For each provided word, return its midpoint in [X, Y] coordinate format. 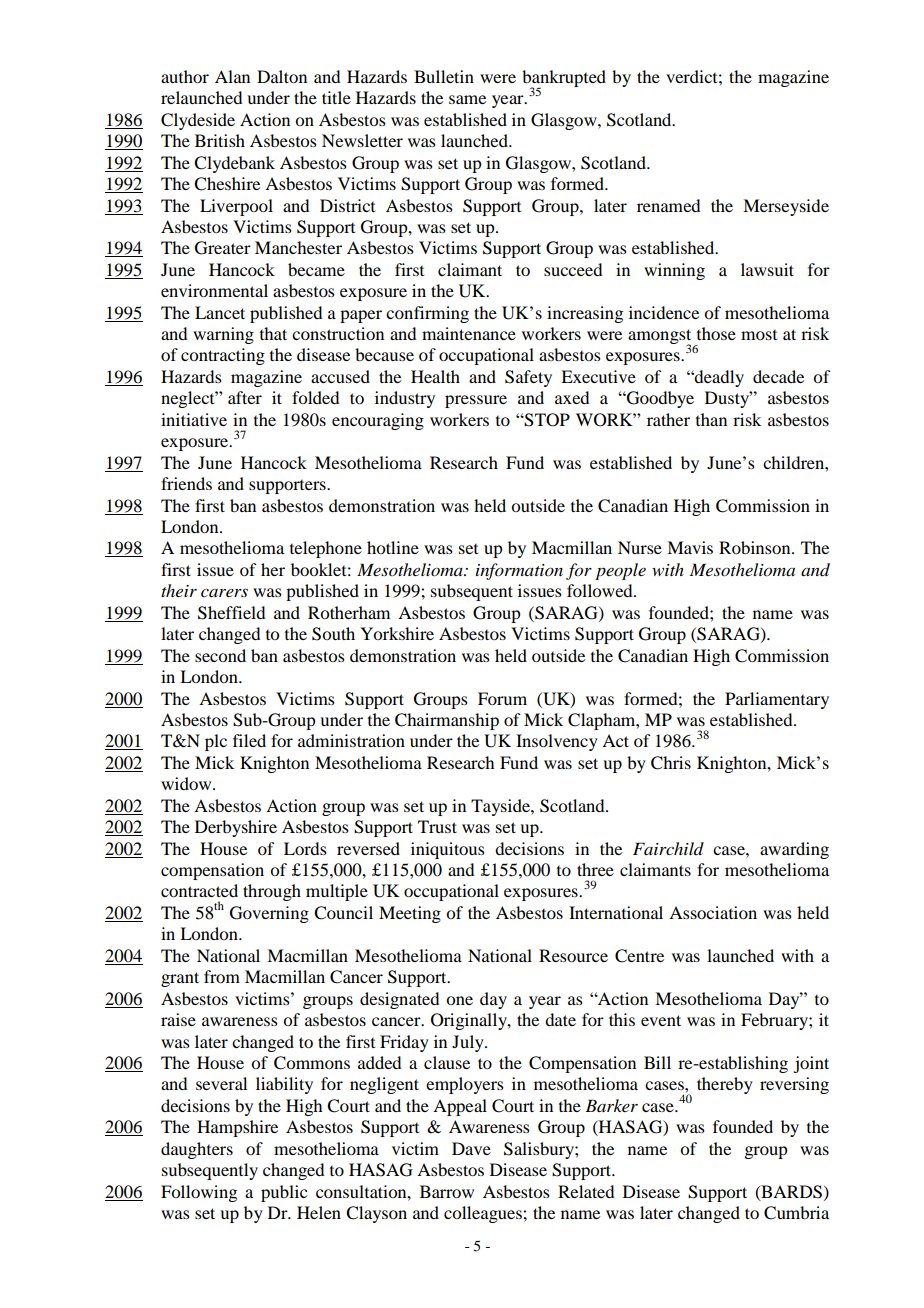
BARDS [790, 1192]
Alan [232, 76]
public [284, 1193]
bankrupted [564, 79]
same [467, 99]
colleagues [484, 1214]
